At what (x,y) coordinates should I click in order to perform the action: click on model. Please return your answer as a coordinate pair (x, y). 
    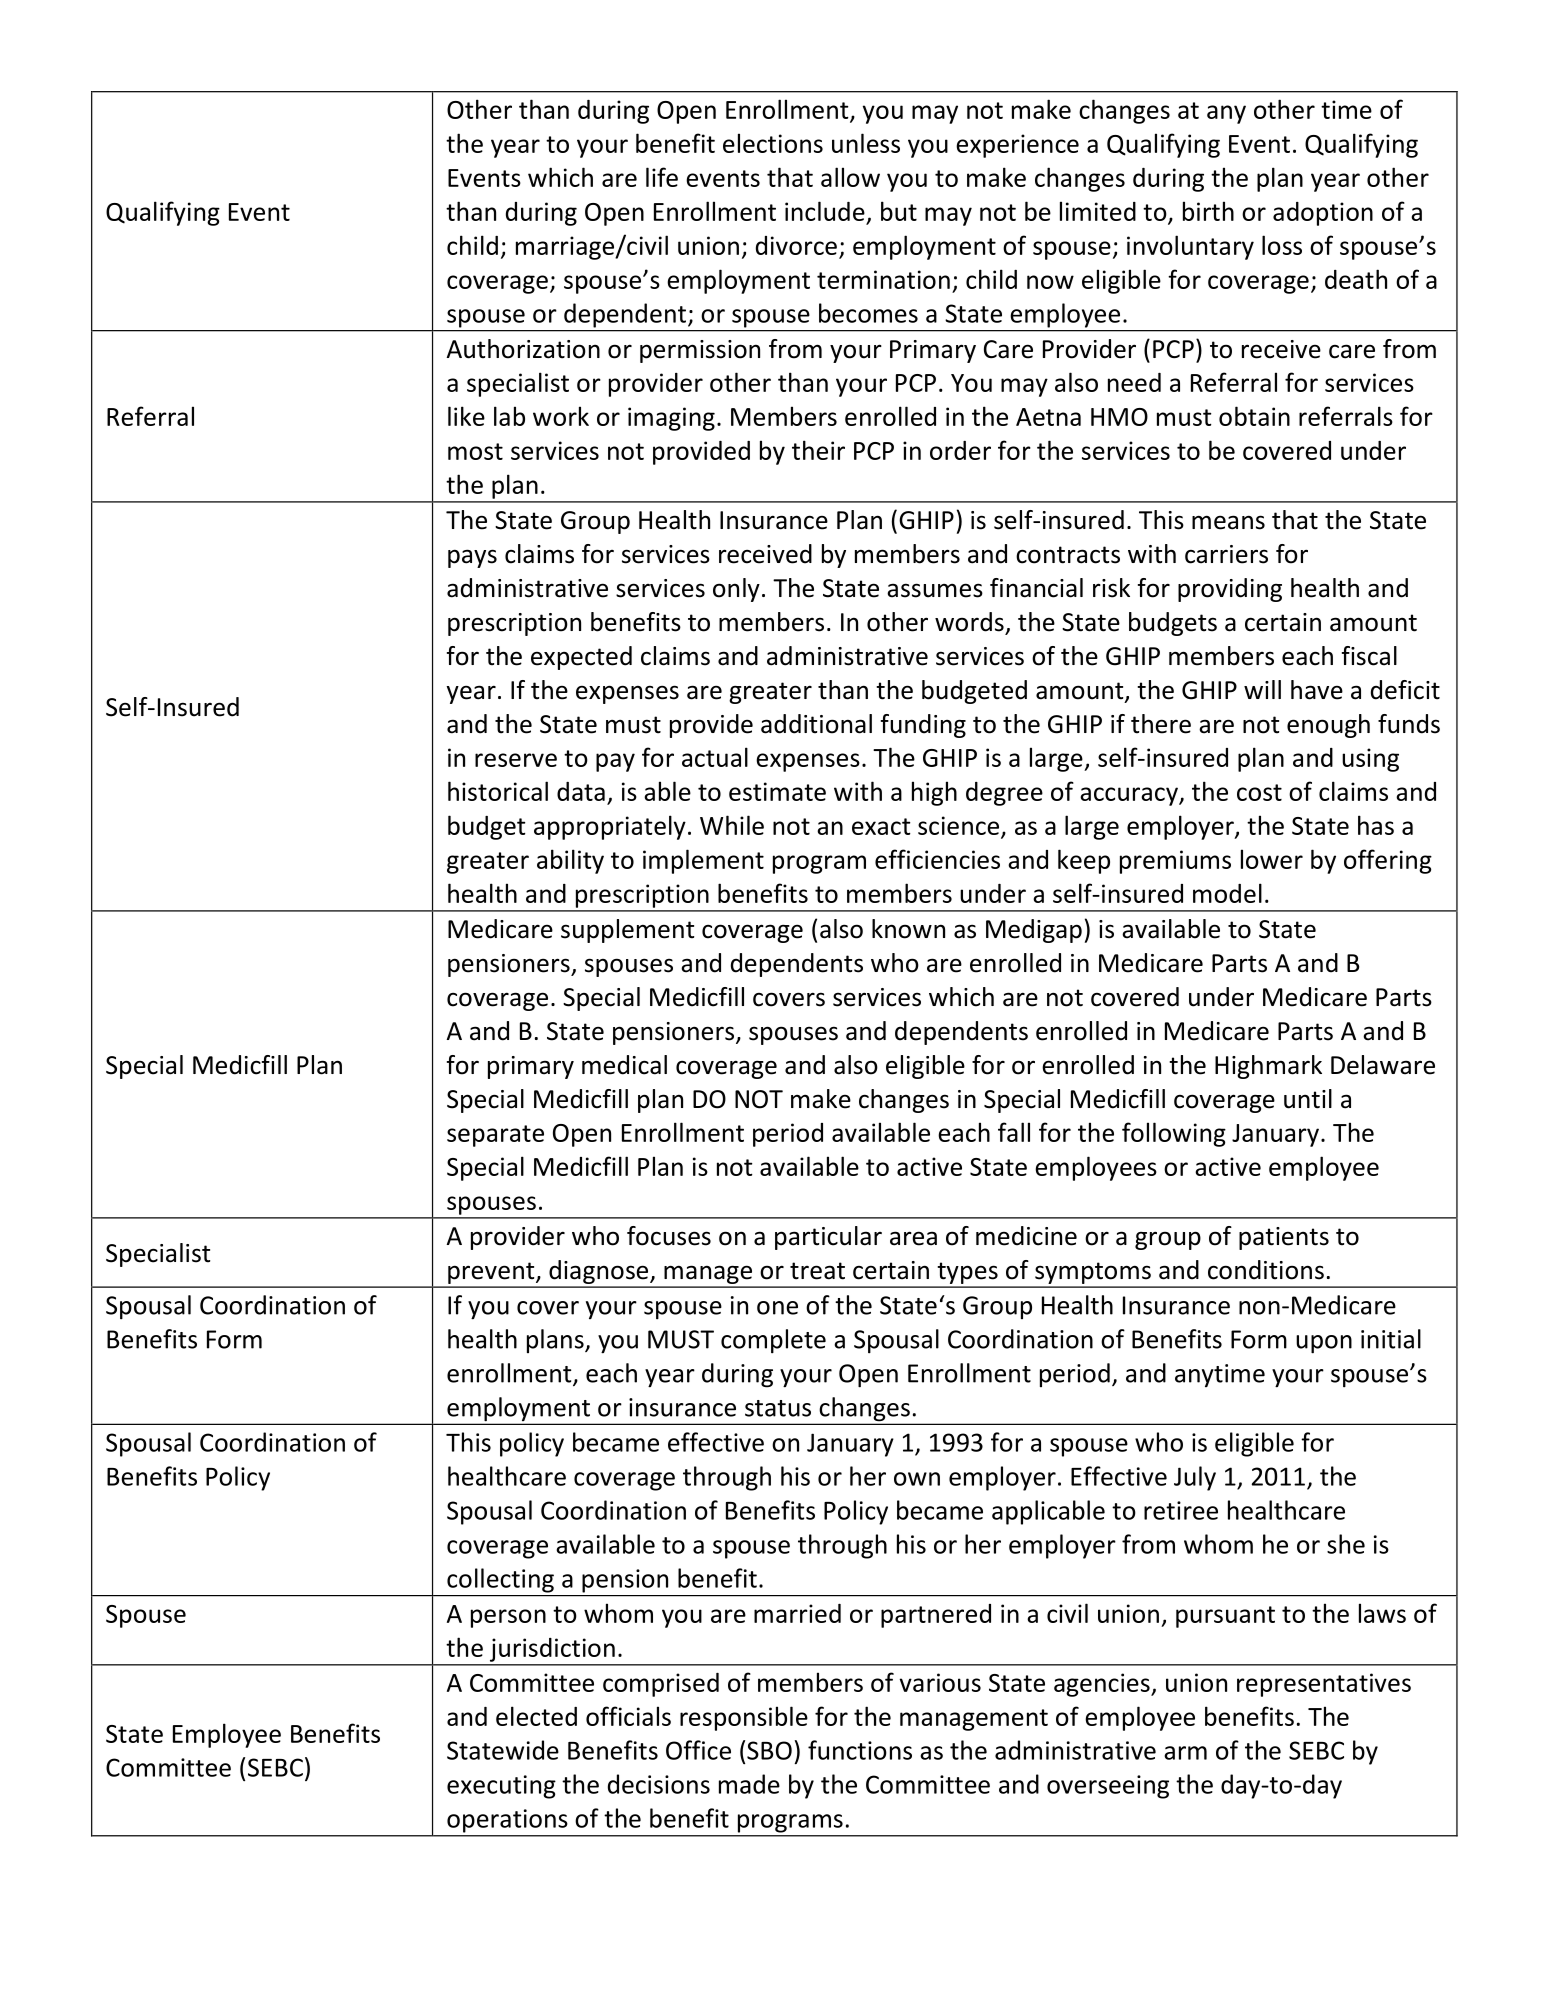
    Looking at the image, I should click on (1227, 893).
